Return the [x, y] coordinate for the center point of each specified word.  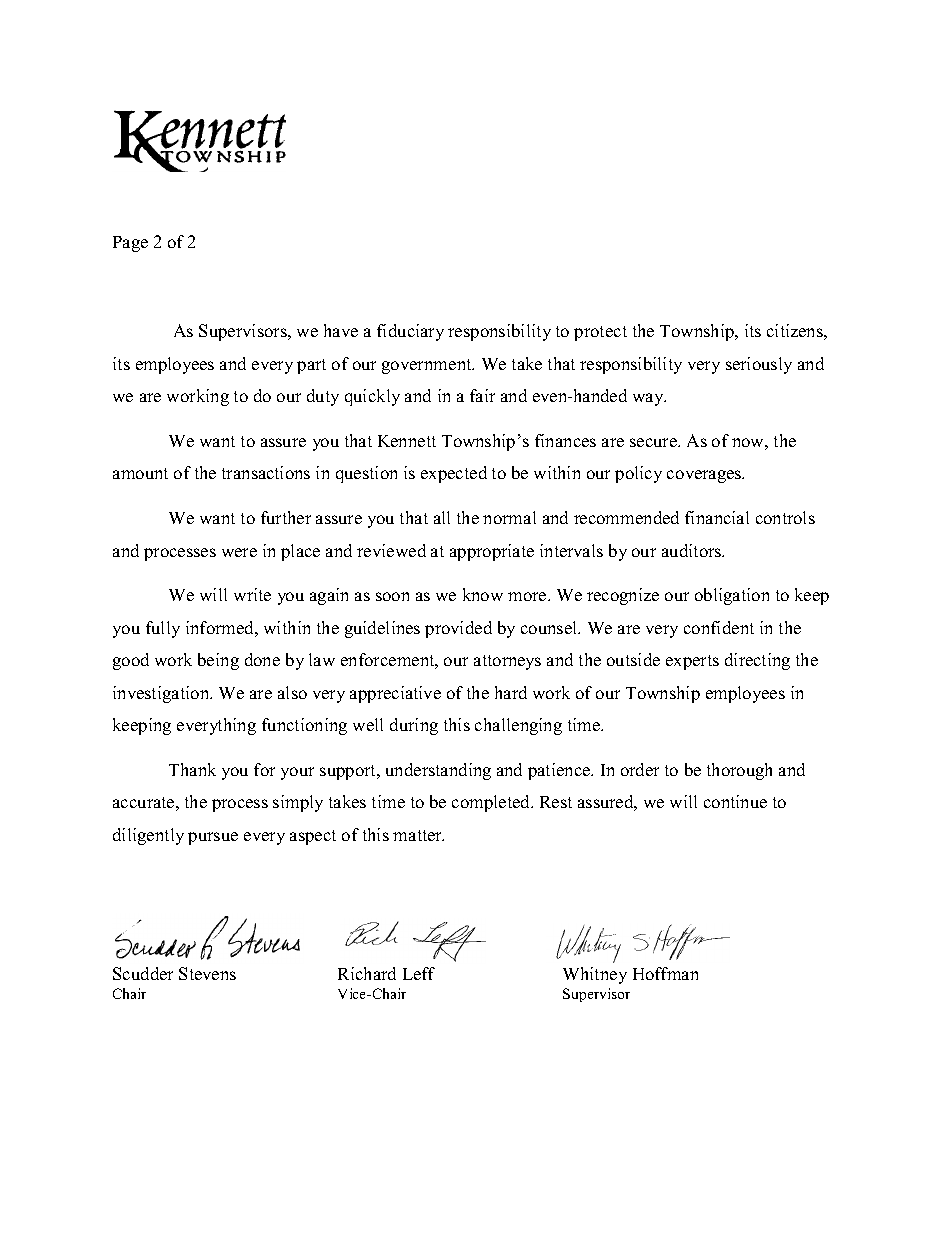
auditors [693, 550]
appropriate [492, 552]
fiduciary [410, 332]
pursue [213, 838]
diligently [148, 836]
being [218, 661]
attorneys [507, 662]
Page [130, 244]
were [239, 552]
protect [600, 333]
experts [692, 662]
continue [735, 801]
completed [492, 803]
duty [323, 397]
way [649, 399]
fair [482, 395]
